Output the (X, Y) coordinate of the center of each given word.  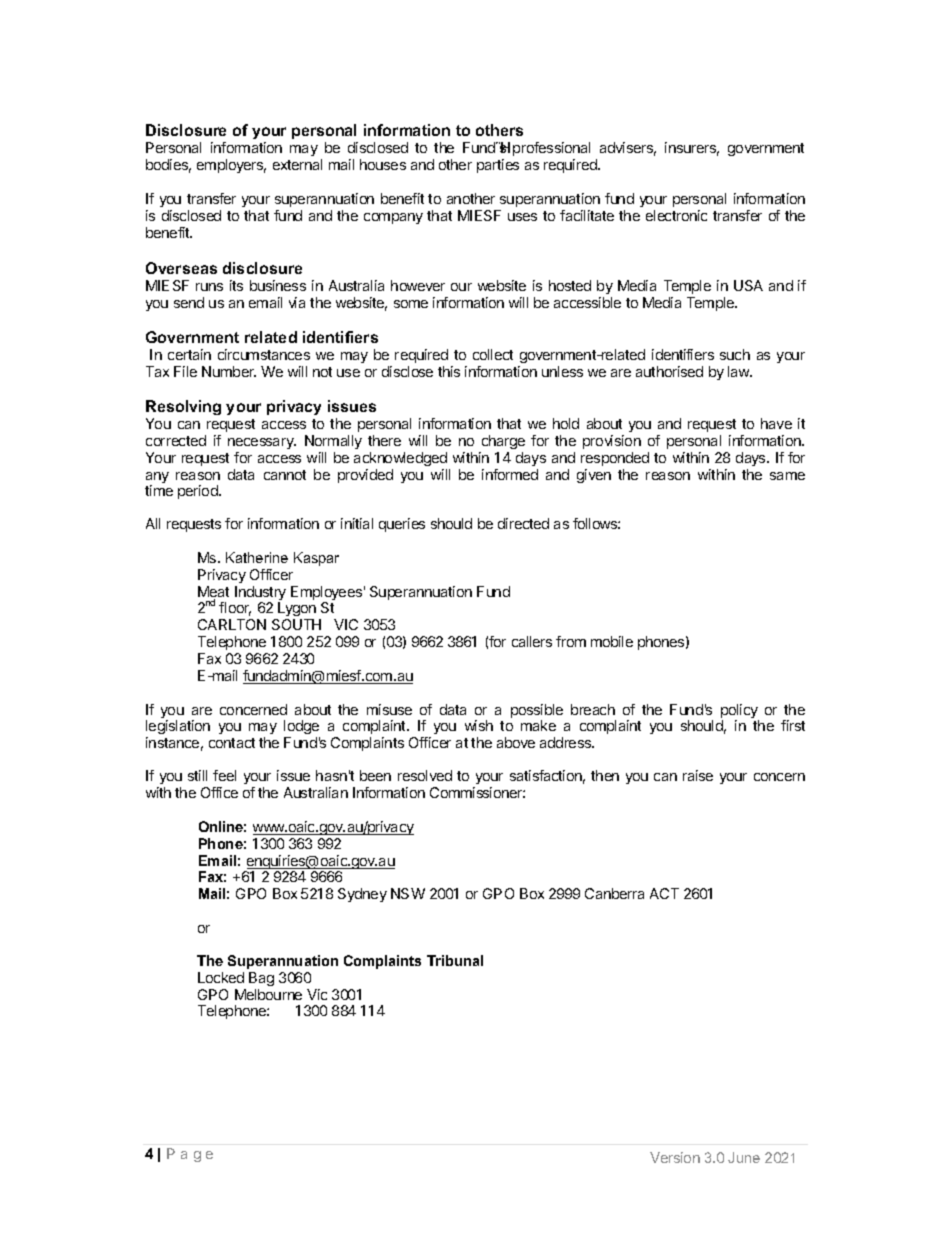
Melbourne (268, 994)
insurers (692, 149)
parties (498, 166)
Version (675, 1157)
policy (740, 712)
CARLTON (232, 624)
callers (532, 641)
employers (231, 166)
